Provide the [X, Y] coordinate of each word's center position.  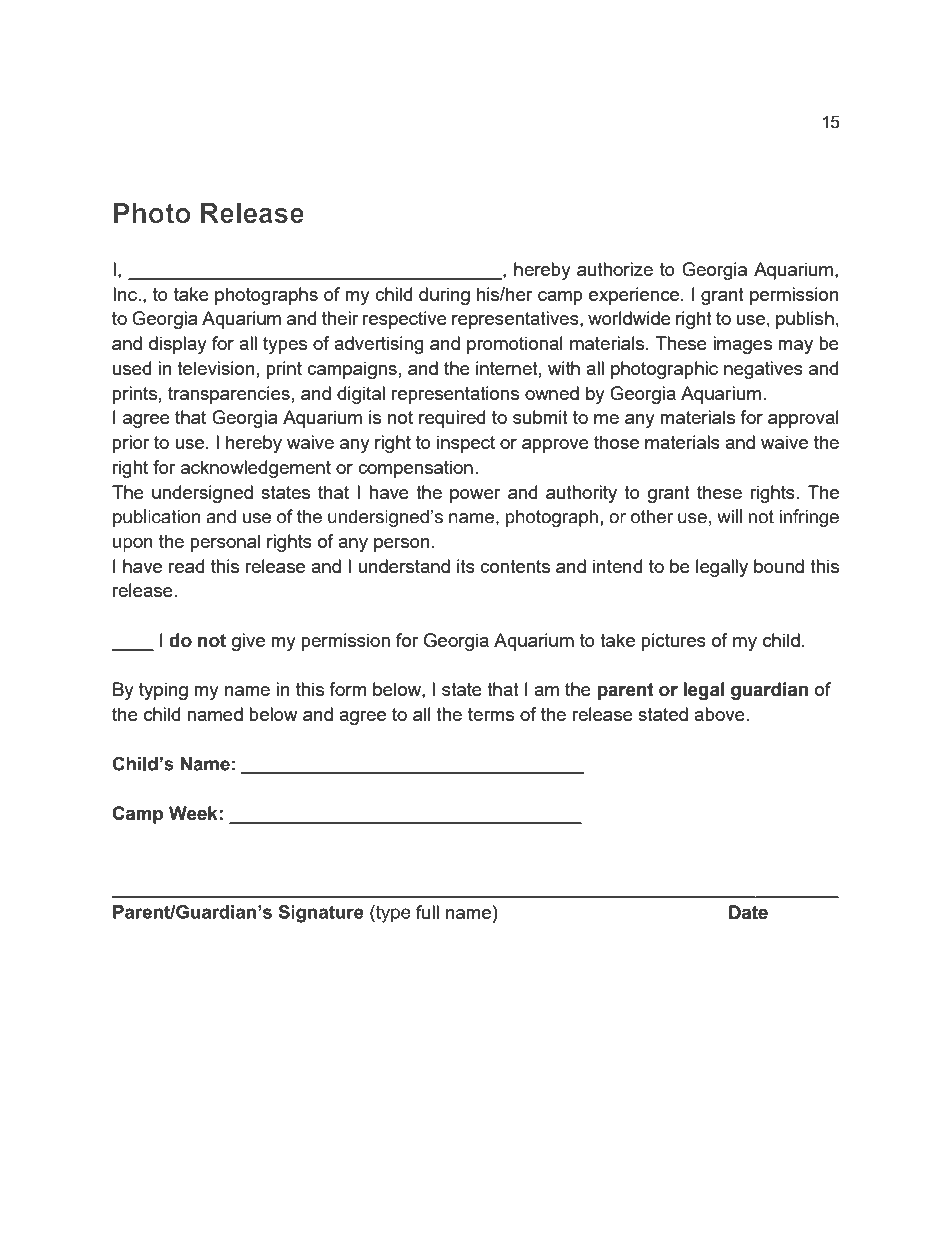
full [427, 912]
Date [748, 912]
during [444, 296]
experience [635, 296]
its [466, 566]
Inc [126, 294]
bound [779, 566]
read [186, 566]
